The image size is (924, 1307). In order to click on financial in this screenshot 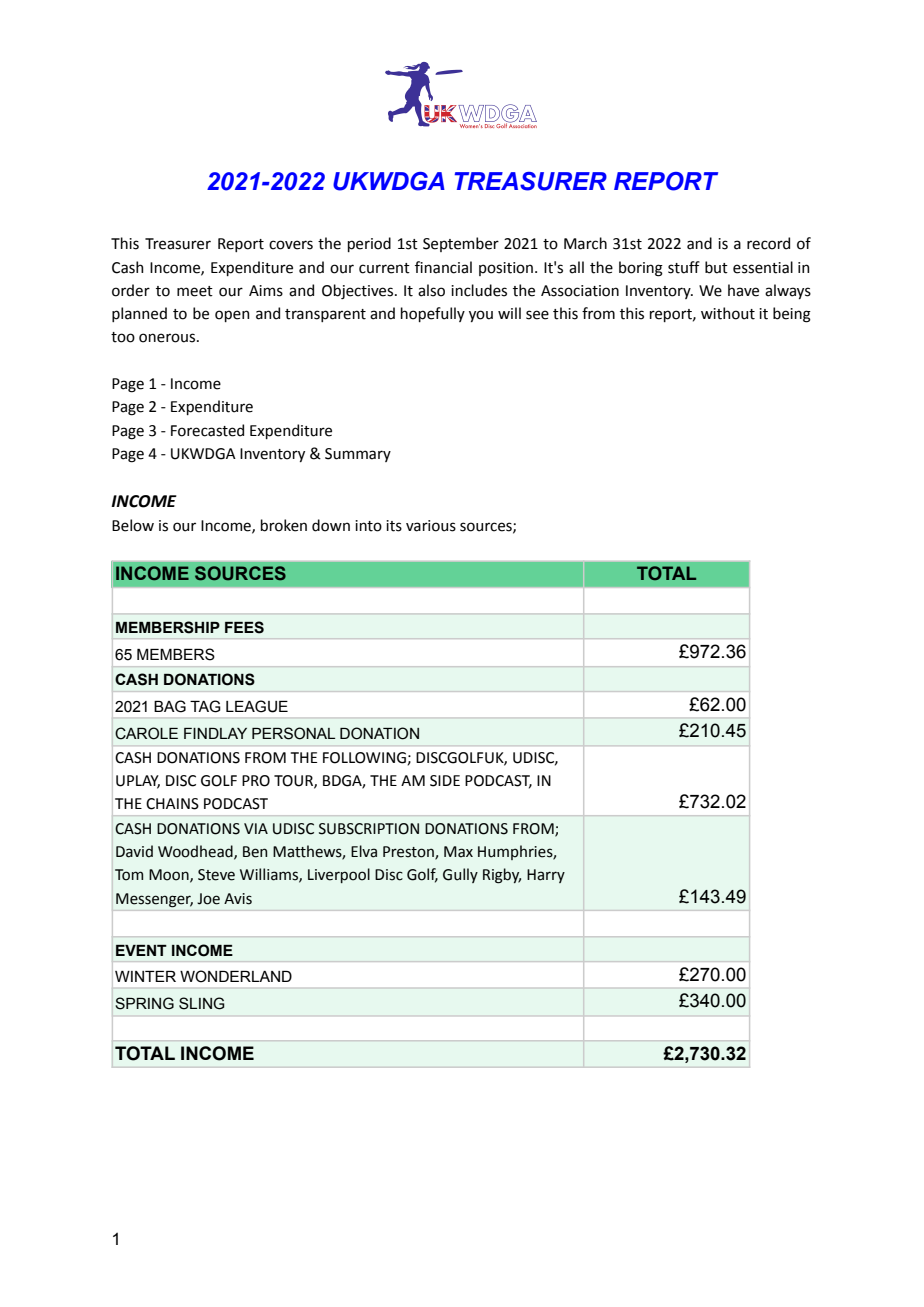, I will do `click(443, 267)`.
